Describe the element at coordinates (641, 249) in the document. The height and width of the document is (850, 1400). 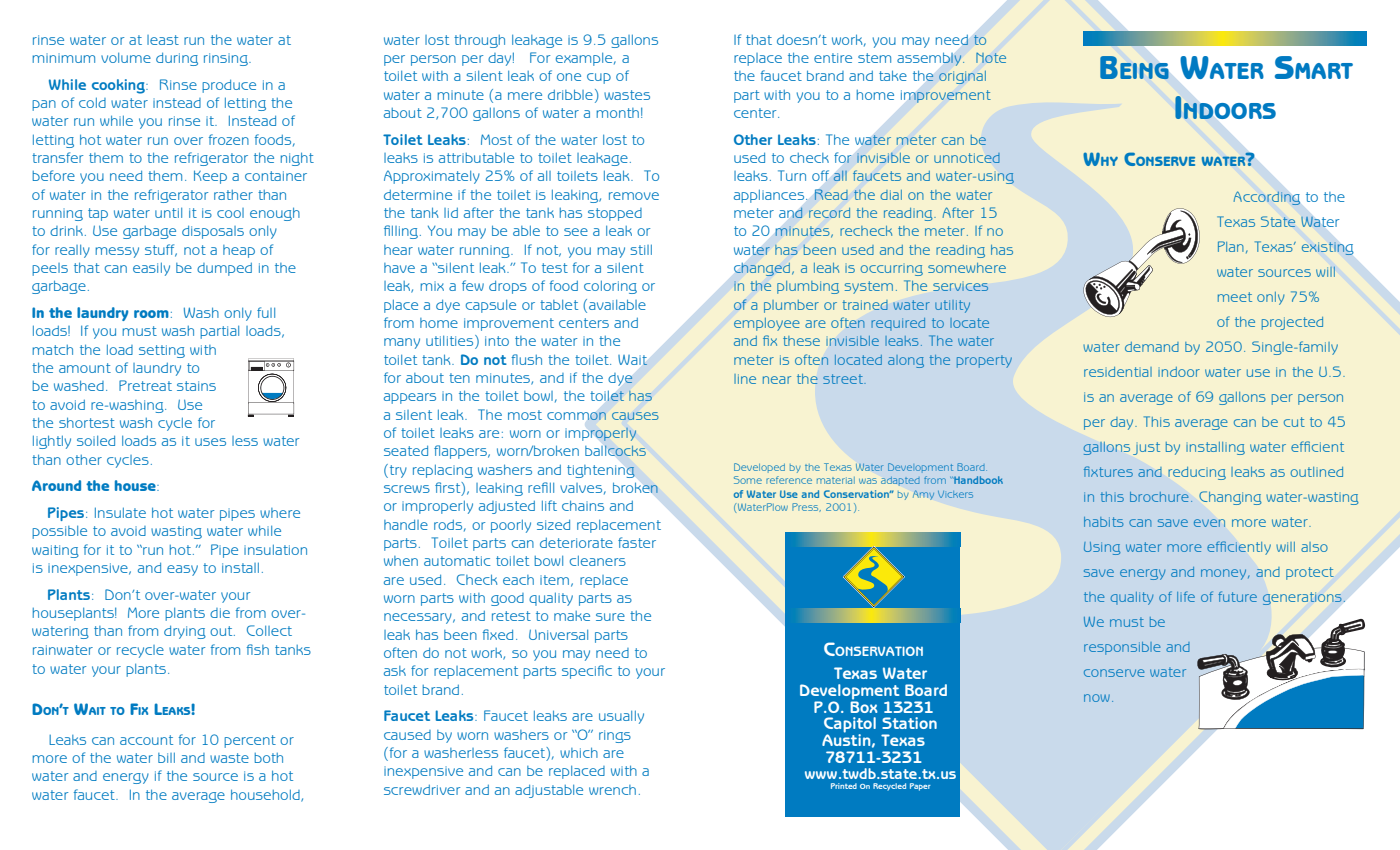
I see `still` at that location.
